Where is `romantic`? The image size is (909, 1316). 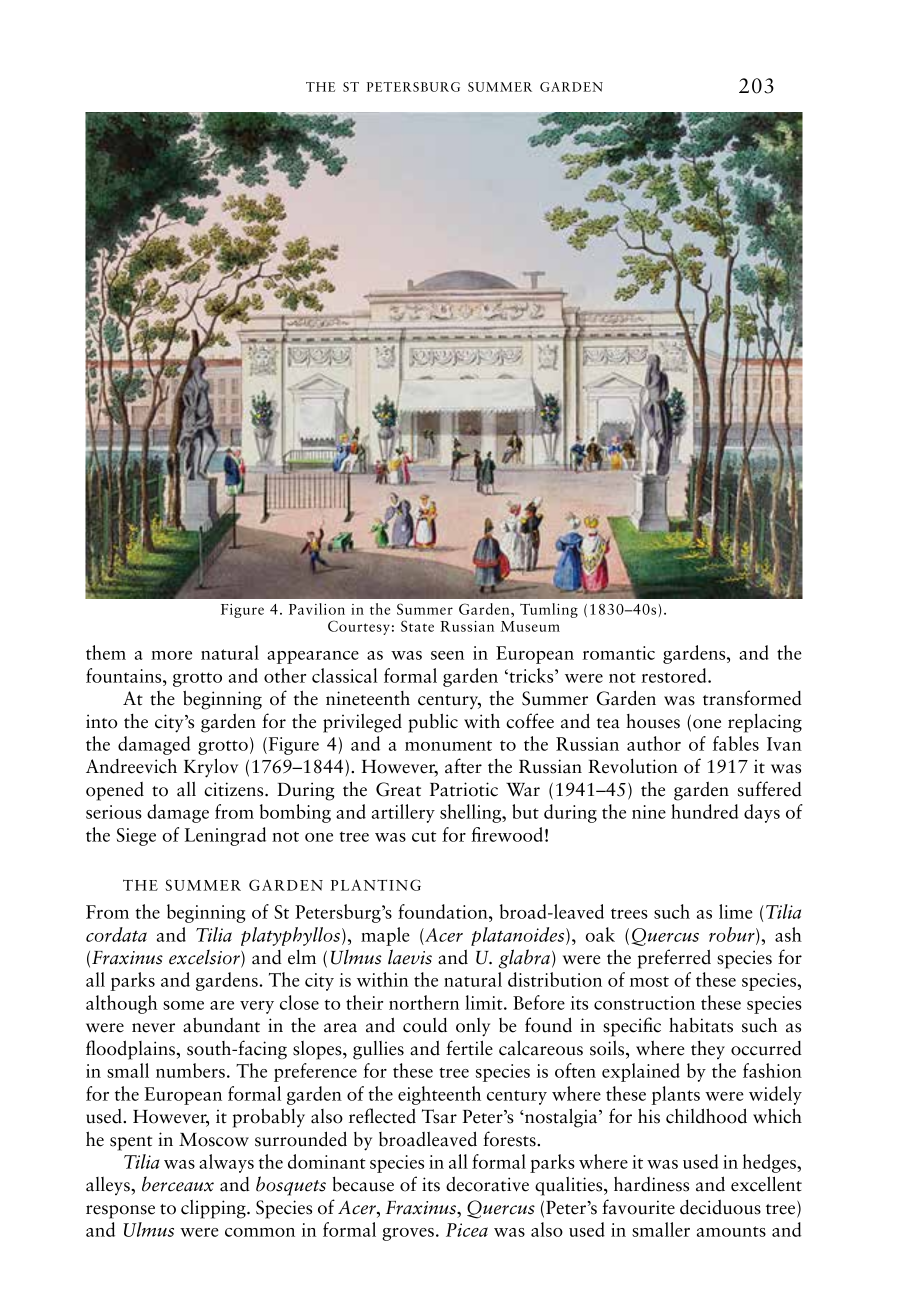
romantic is located at coordinates (618, 653).
